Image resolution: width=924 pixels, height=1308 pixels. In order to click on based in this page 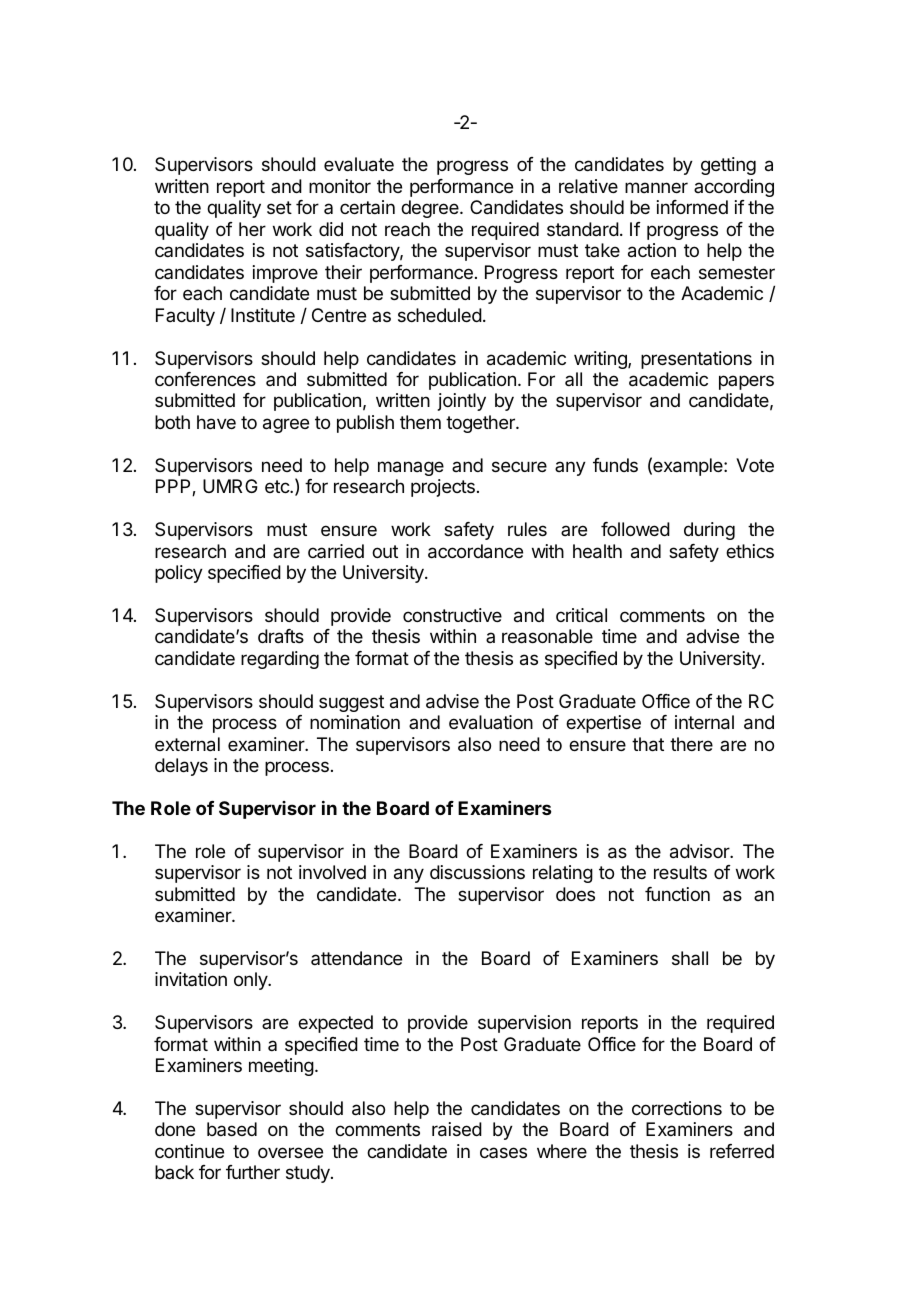, I will do `click(232, 1129)`.
